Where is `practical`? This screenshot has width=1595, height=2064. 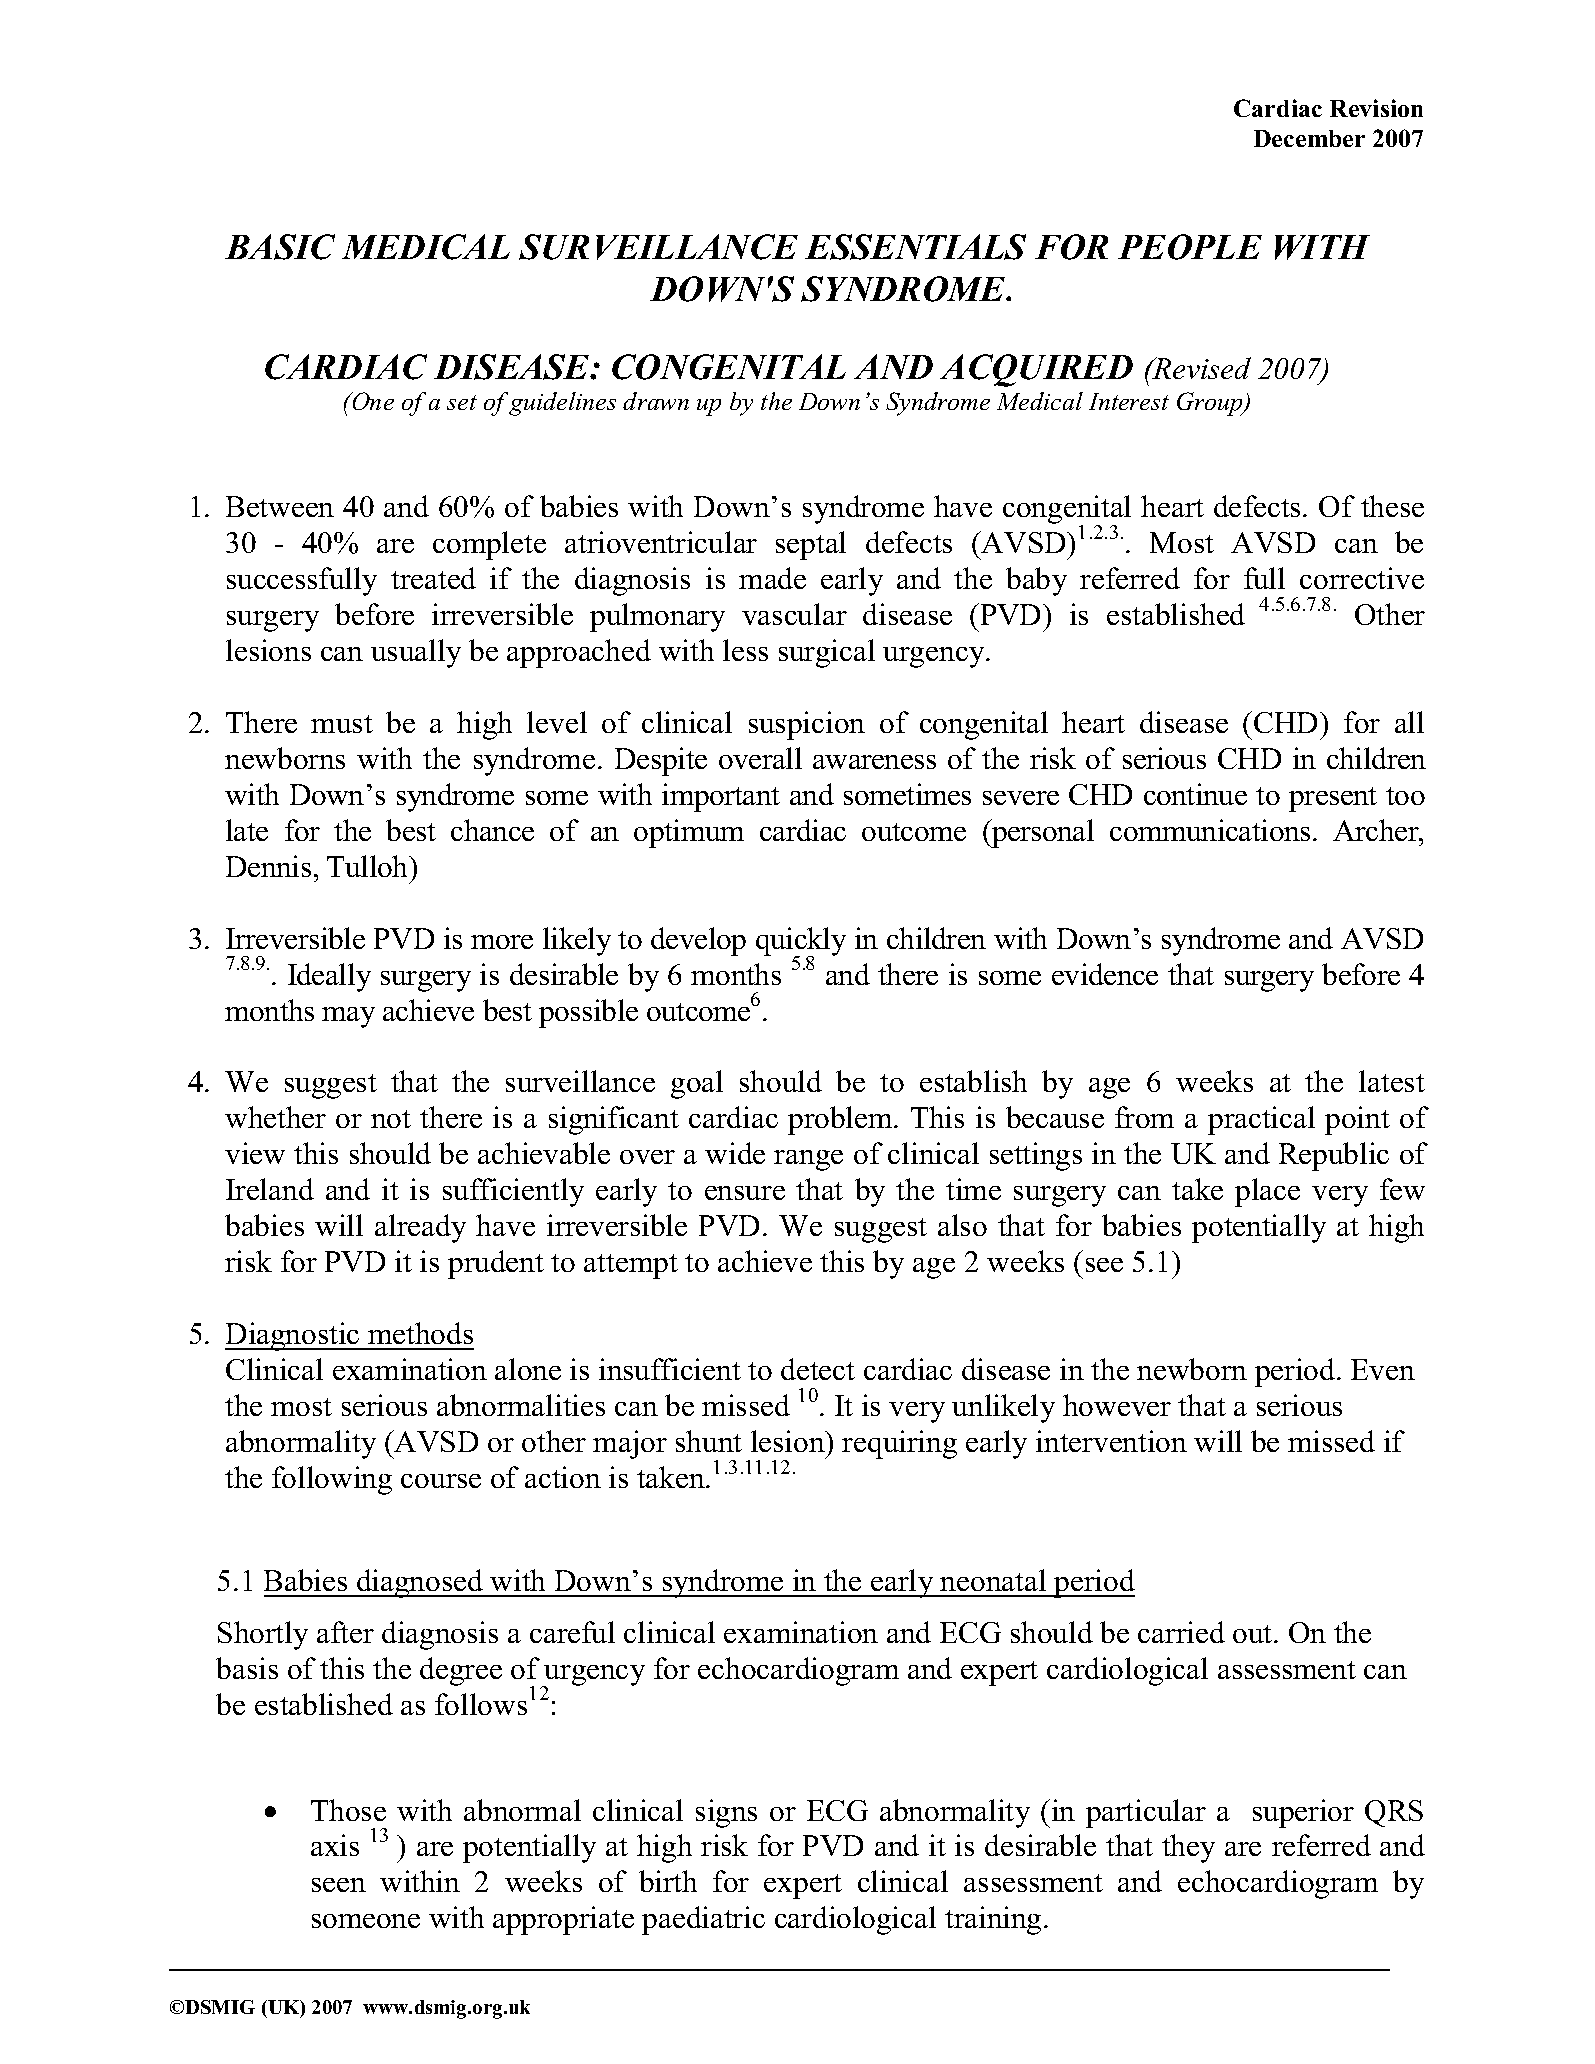 practical is located at coordinates (1261, 1120).
